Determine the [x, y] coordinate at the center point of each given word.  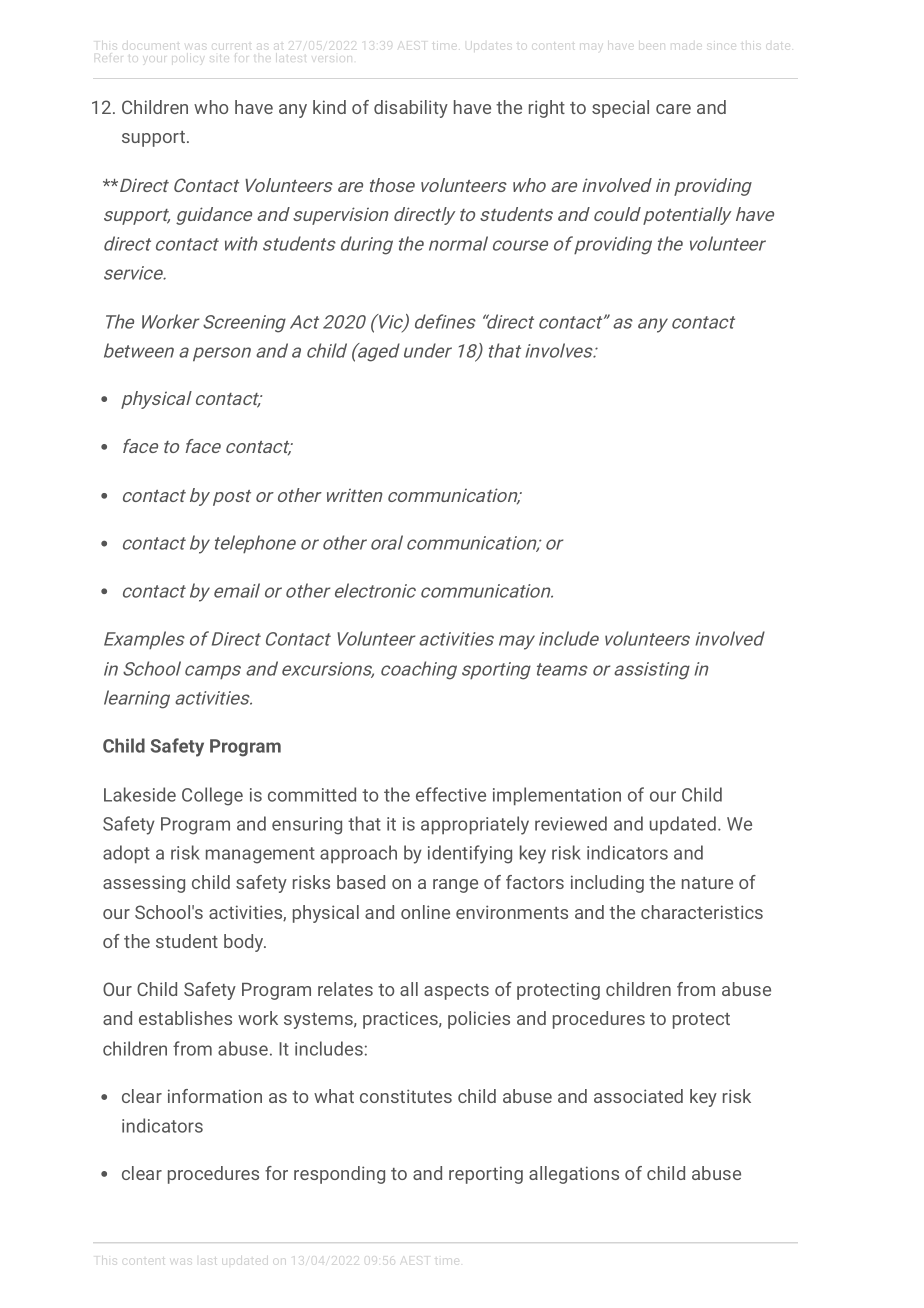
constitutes [406, 1096]
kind [329, 107]
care [673, 109]
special [620, 109]
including [607, 884]
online [425, 912]
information [215, 1096]
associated [638, 1096]
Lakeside [140, 794]
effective [451, 794]
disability [411, 109]
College [212, 796]
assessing [144, 884]
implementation [557, 796]
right [547, 109]
